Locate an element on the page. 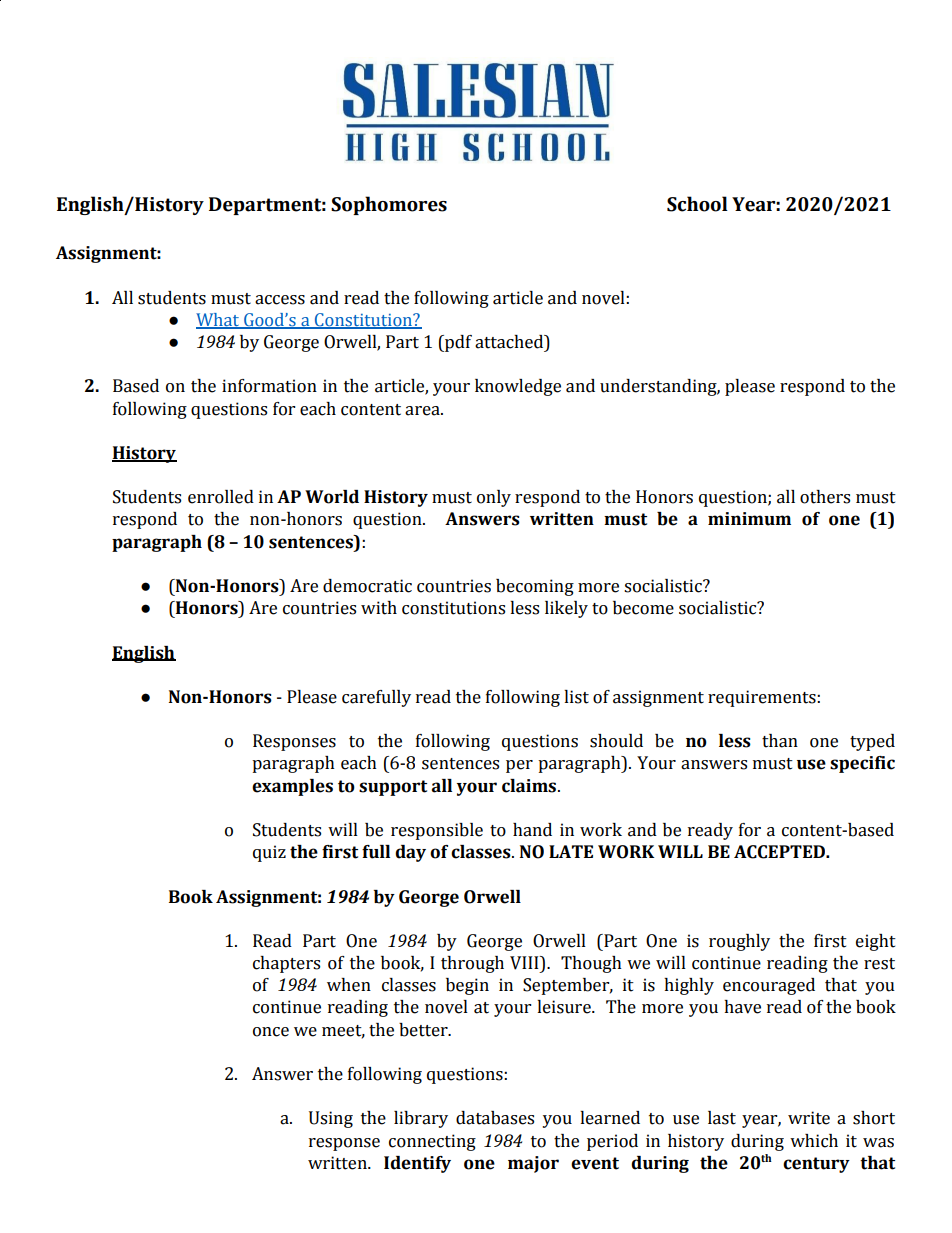 The height and width of the image is (1233, 952). than is located at coordinates (780, 741).
